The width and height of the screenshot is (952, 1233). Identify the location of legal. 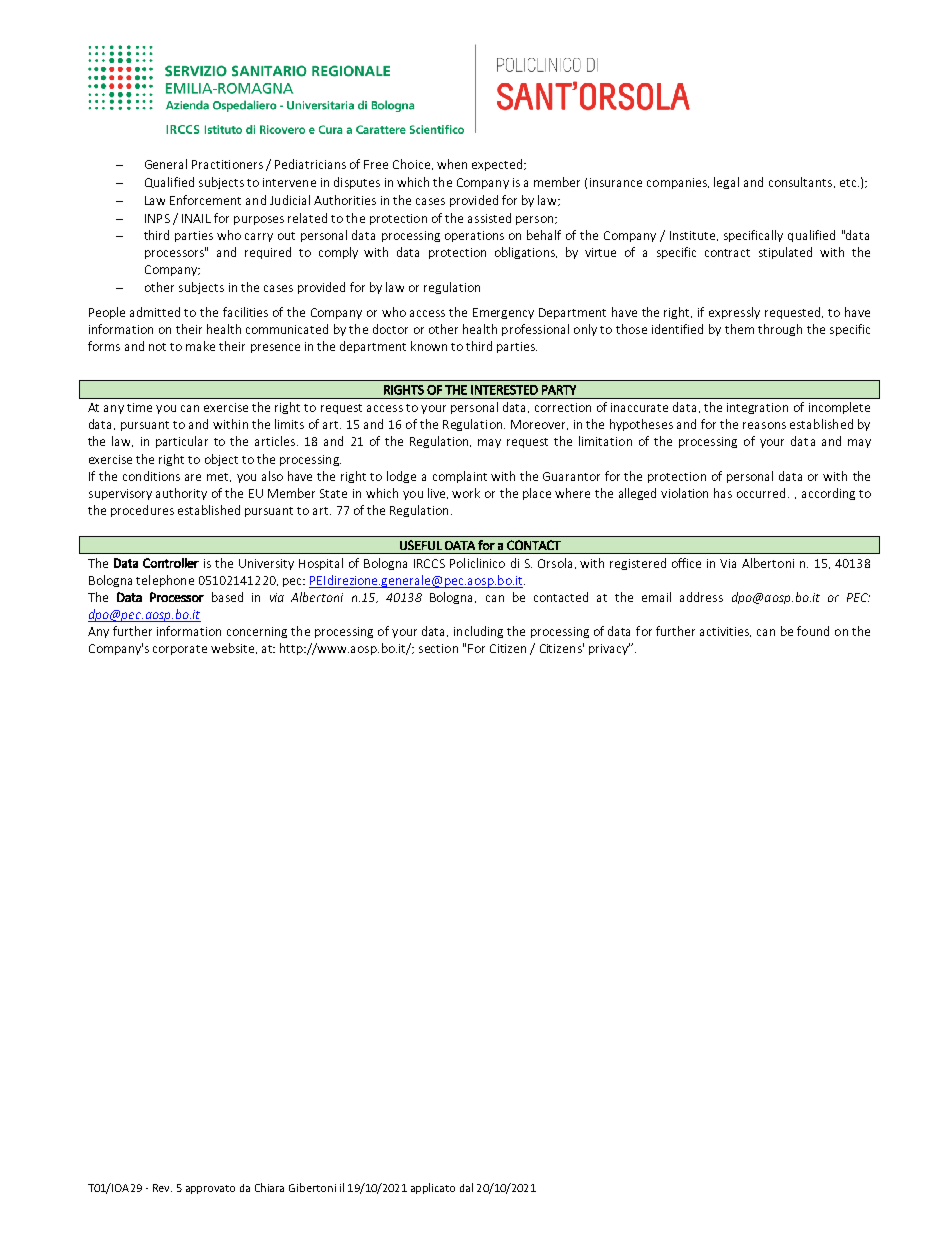
(726, 183).
